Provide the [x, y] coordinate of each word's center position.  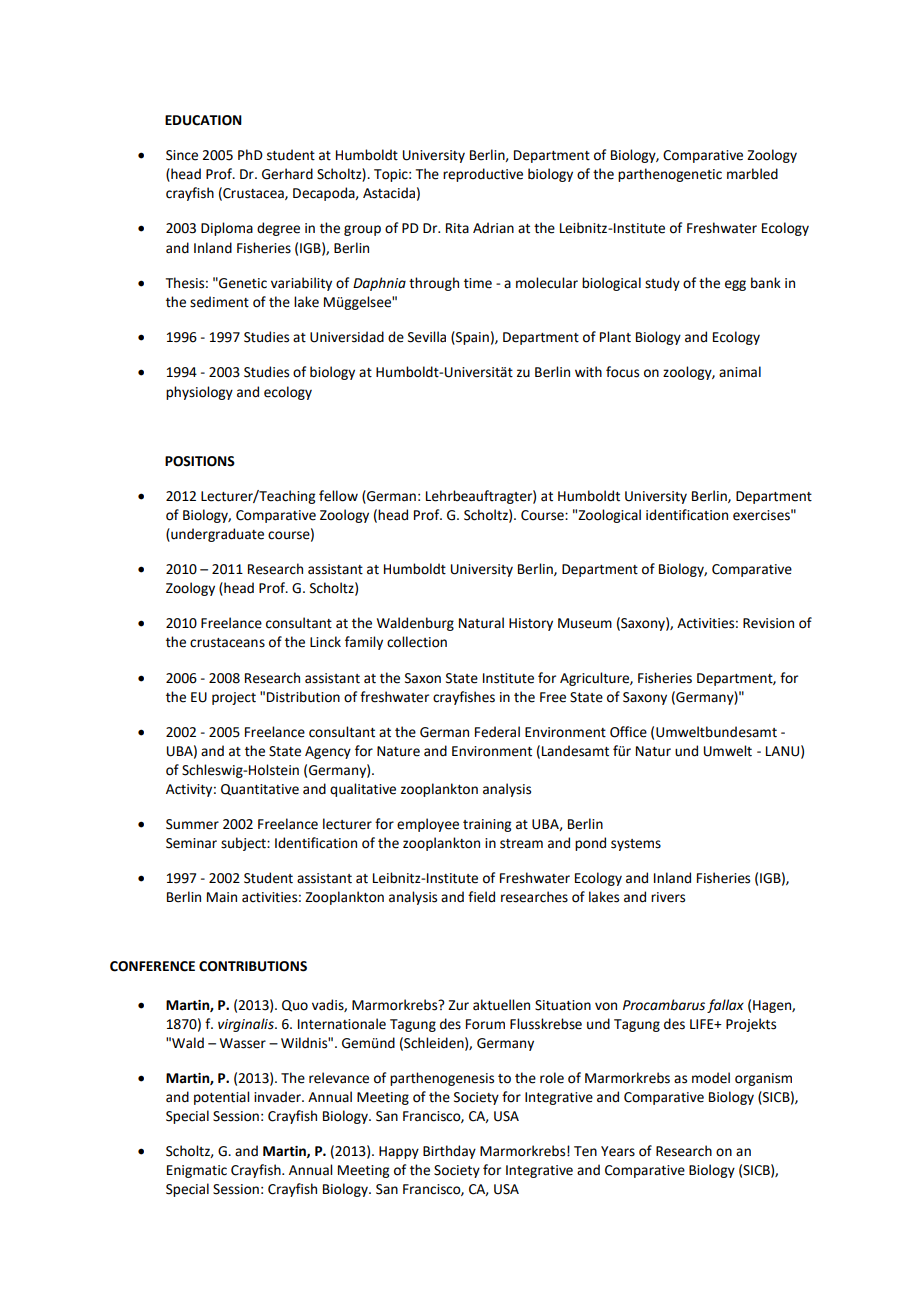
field [481, 897]
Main [222, 897]
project [234, 698]
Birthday [449, 1152]
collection [417, 642]
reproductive [483, 175]
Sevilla [427, 337]
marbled [752, 174]
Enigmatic [197, 1171]
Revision [768, 623]
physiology [199, 393]
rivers [668, 897]
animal [740, 372]
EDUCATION [203, 120]
